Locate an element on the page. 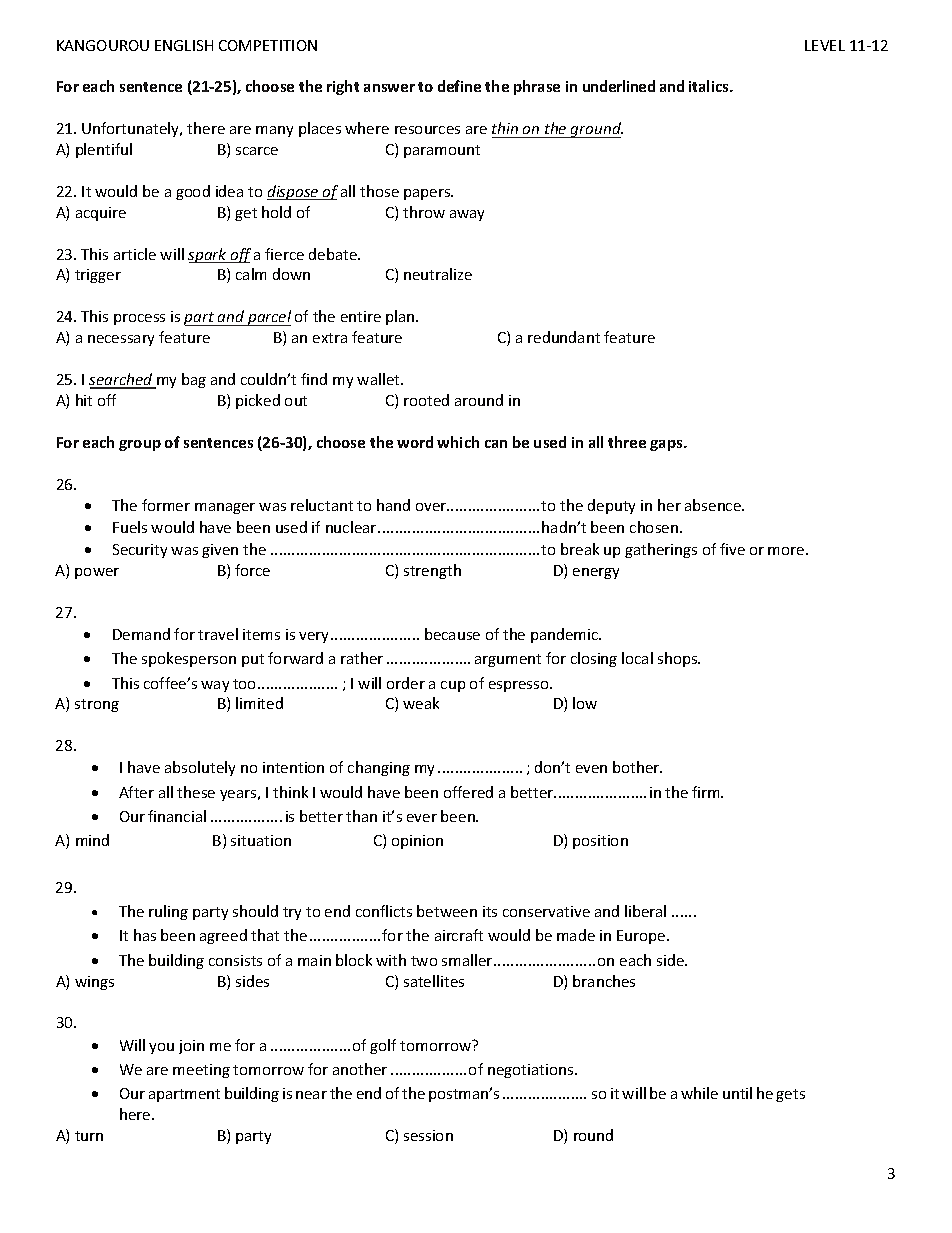 This page has height=1233, width=952. ENGLISH is located at coordinates (184, 45).
